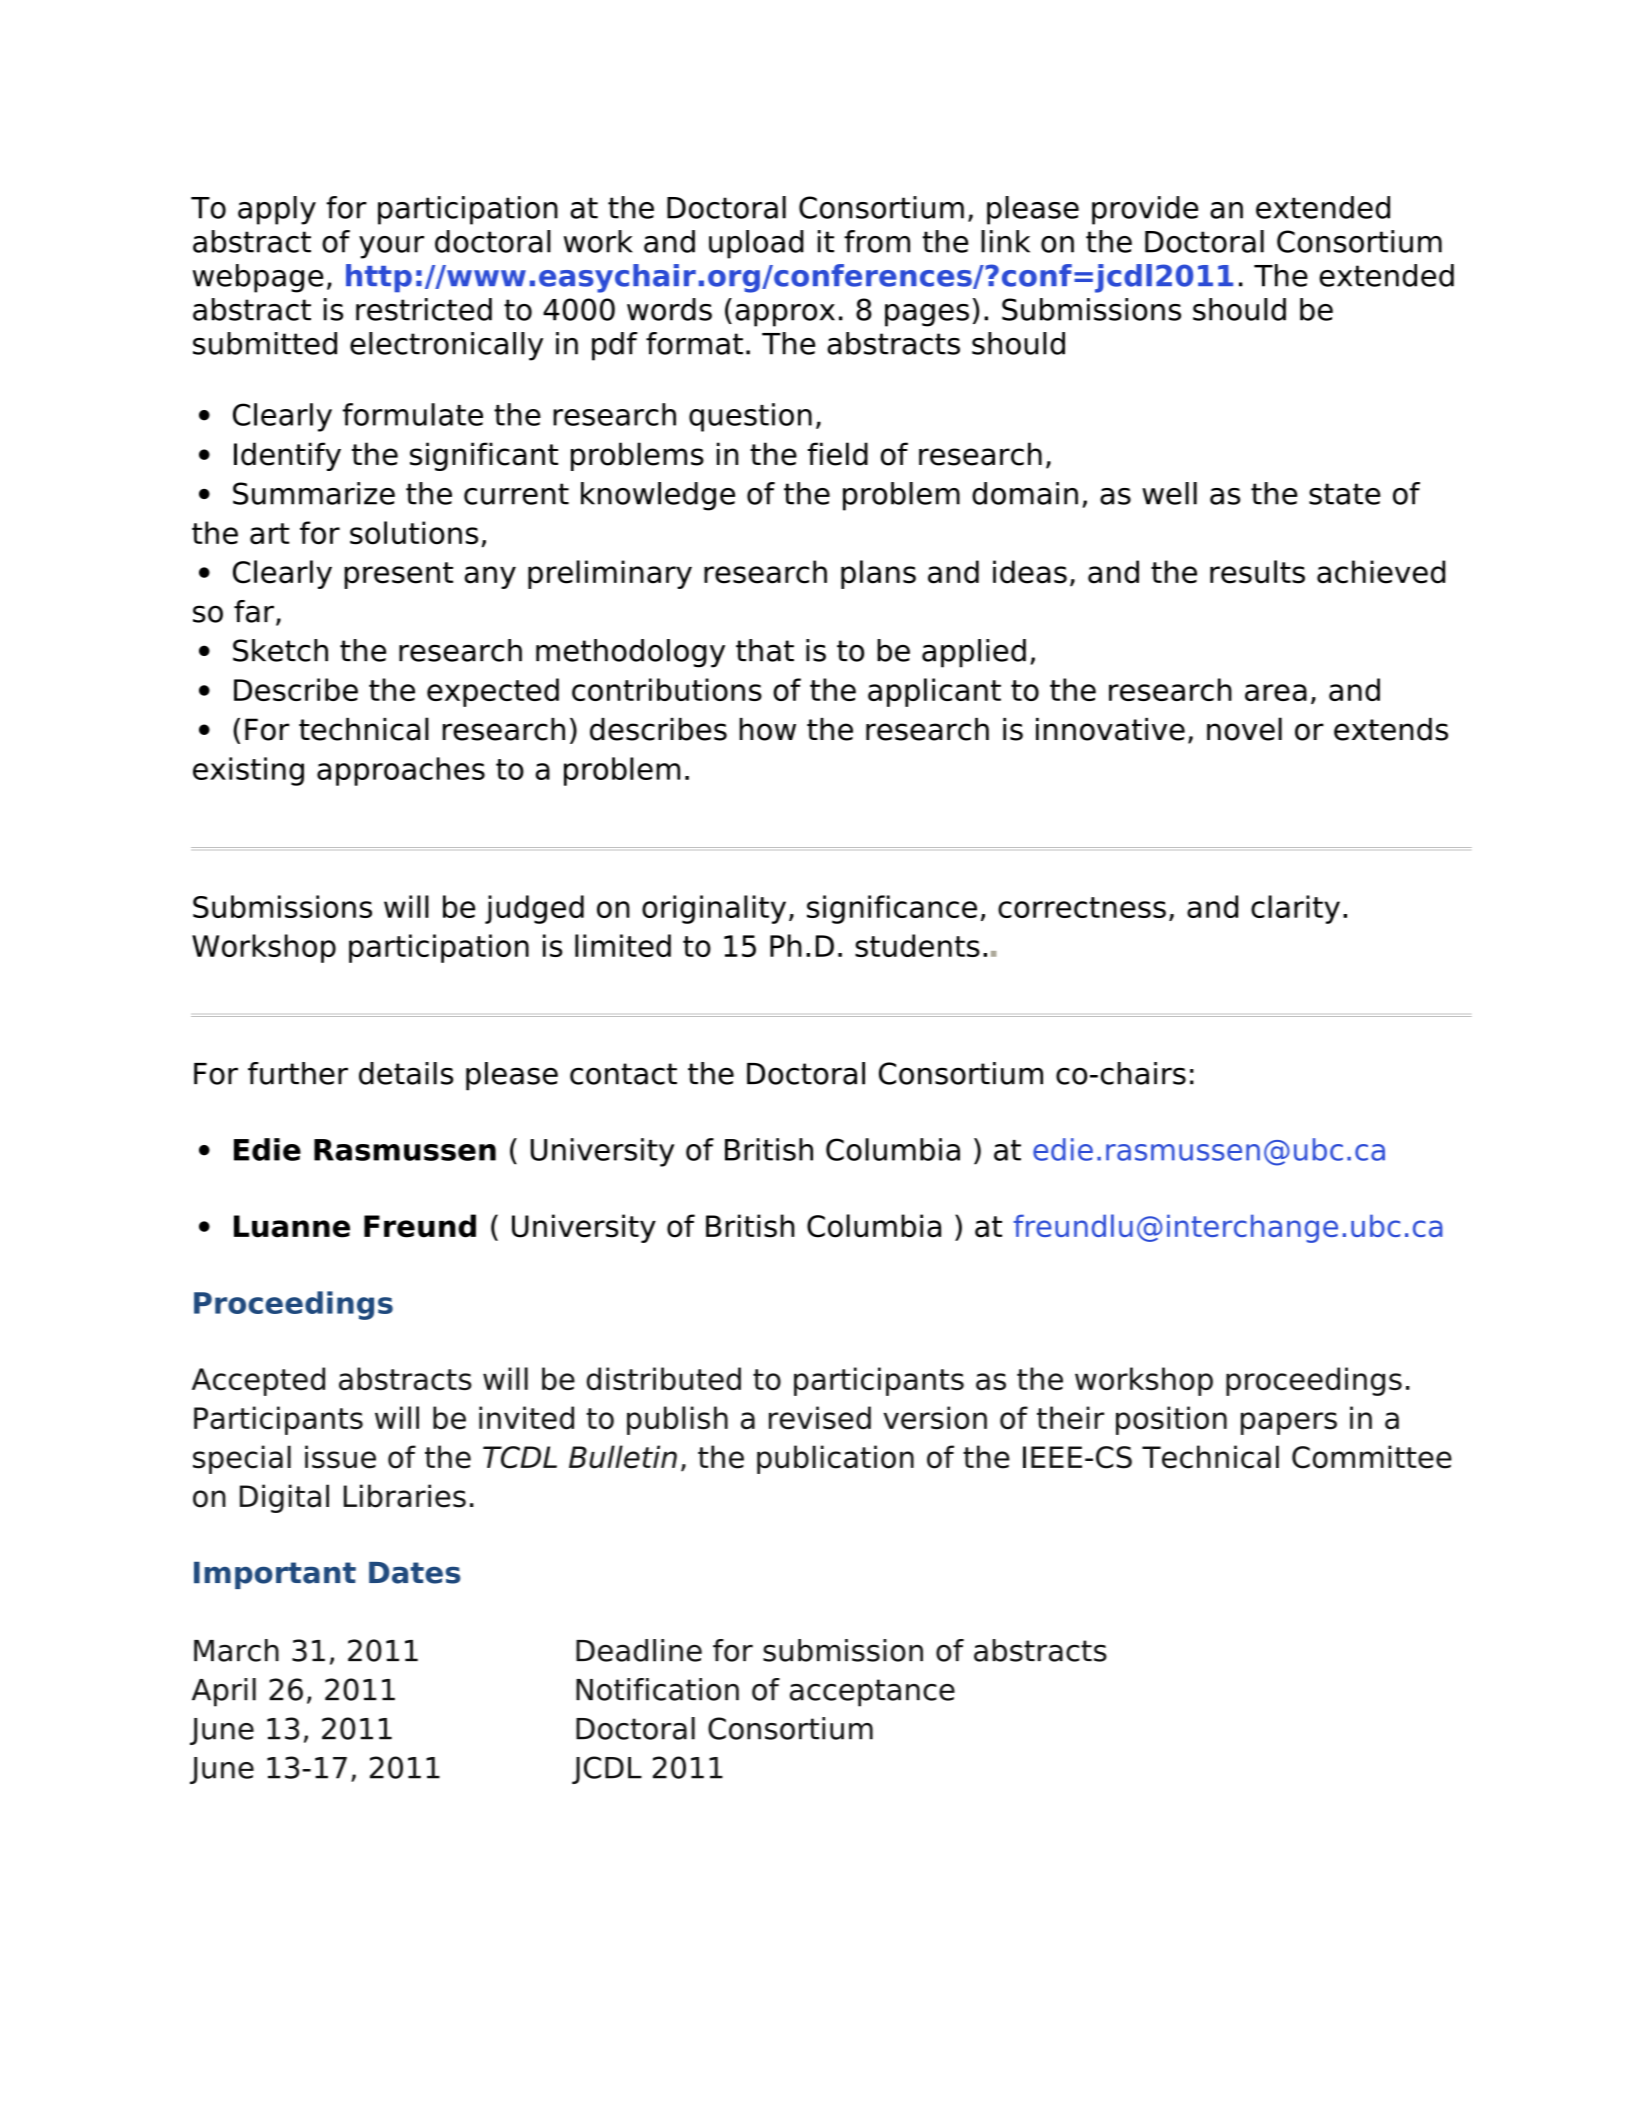 The image size is (1625, 2103). What do you see at coordinates (391, 247) in the image?
I see `your` at bounding box center [391, 247].
